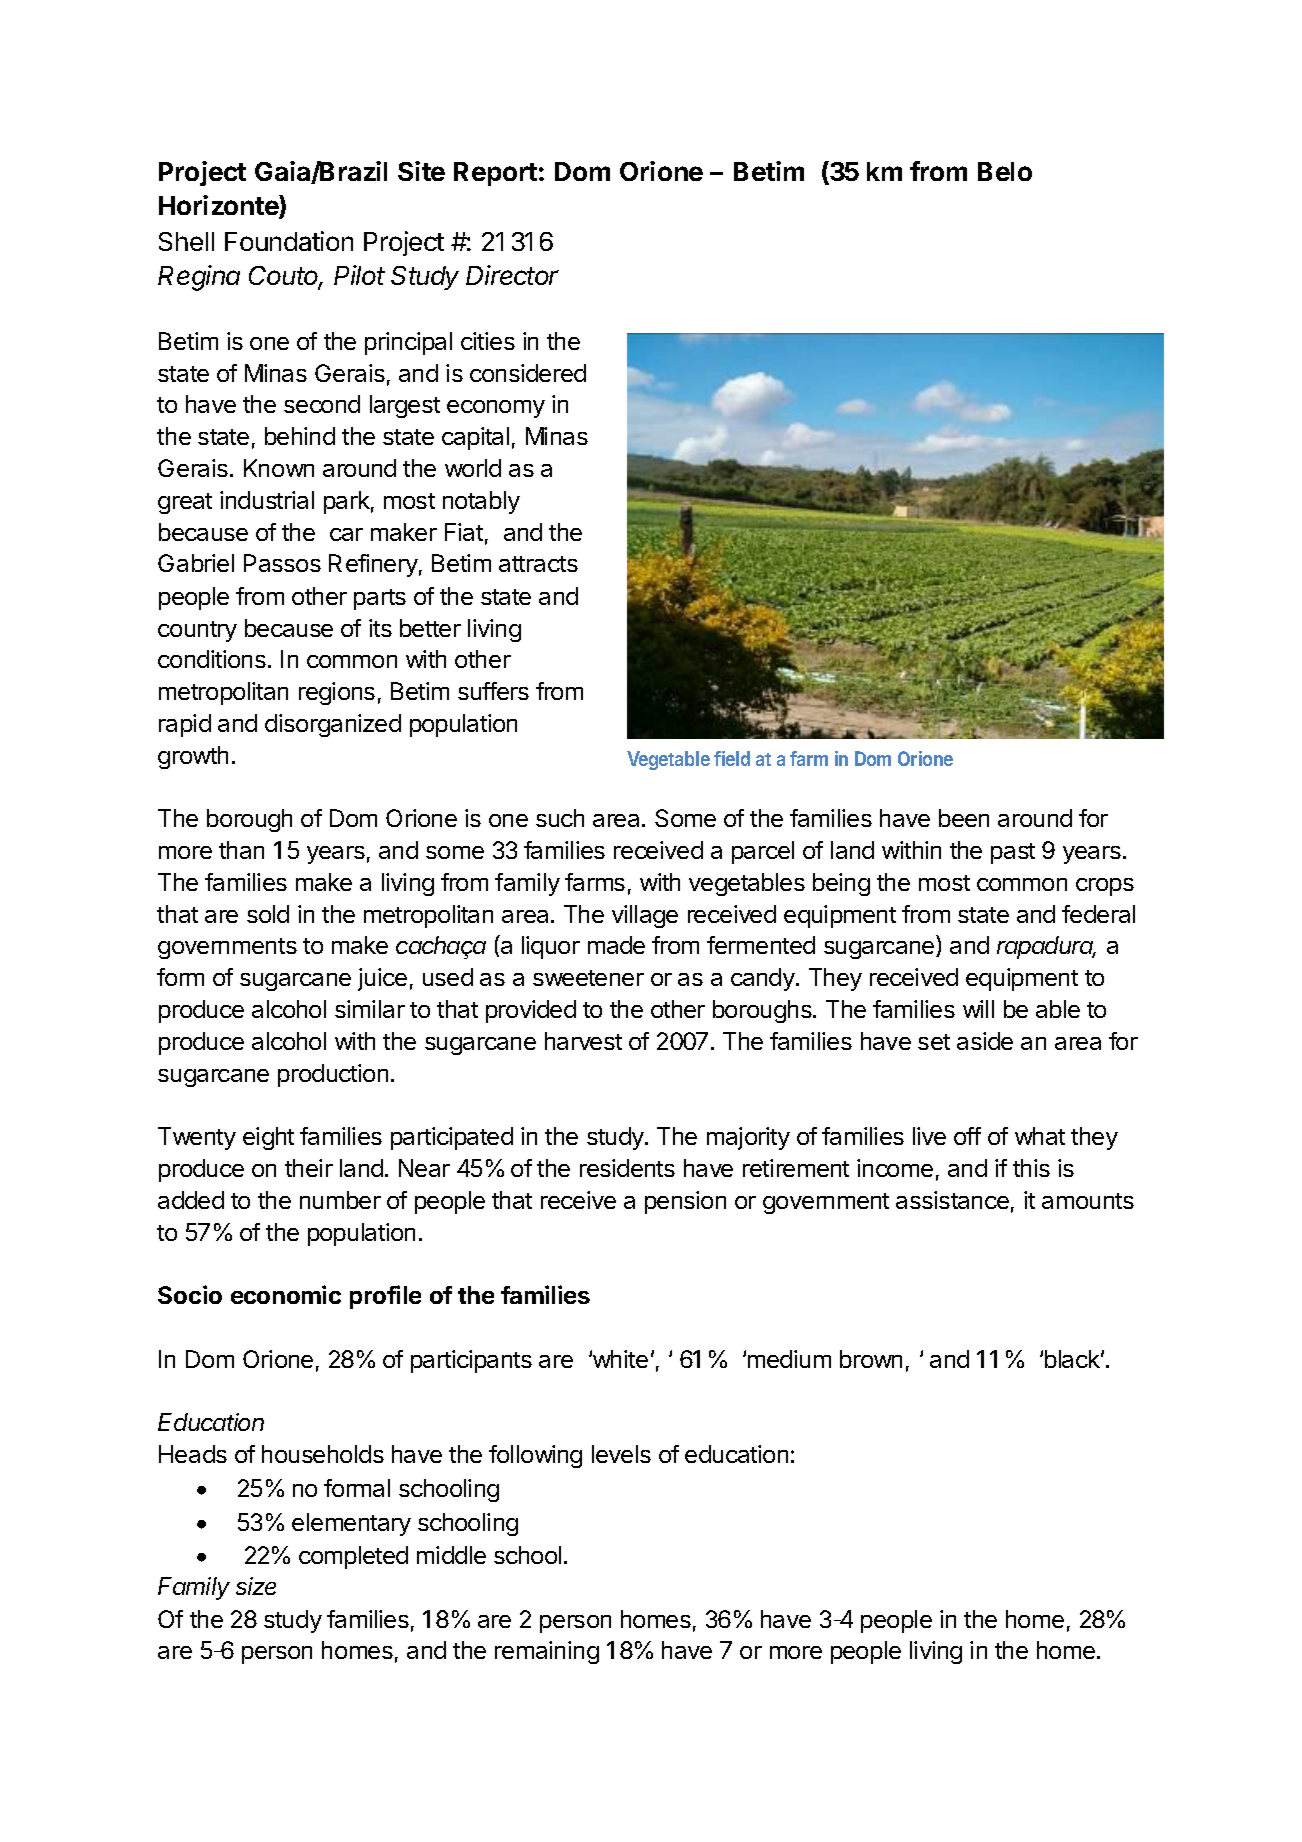 The width and height of the screenshot is (1302, 1842). Describe the element at coordinates (1088, 1201) in the screenshot. I see `amounts` at that location.
